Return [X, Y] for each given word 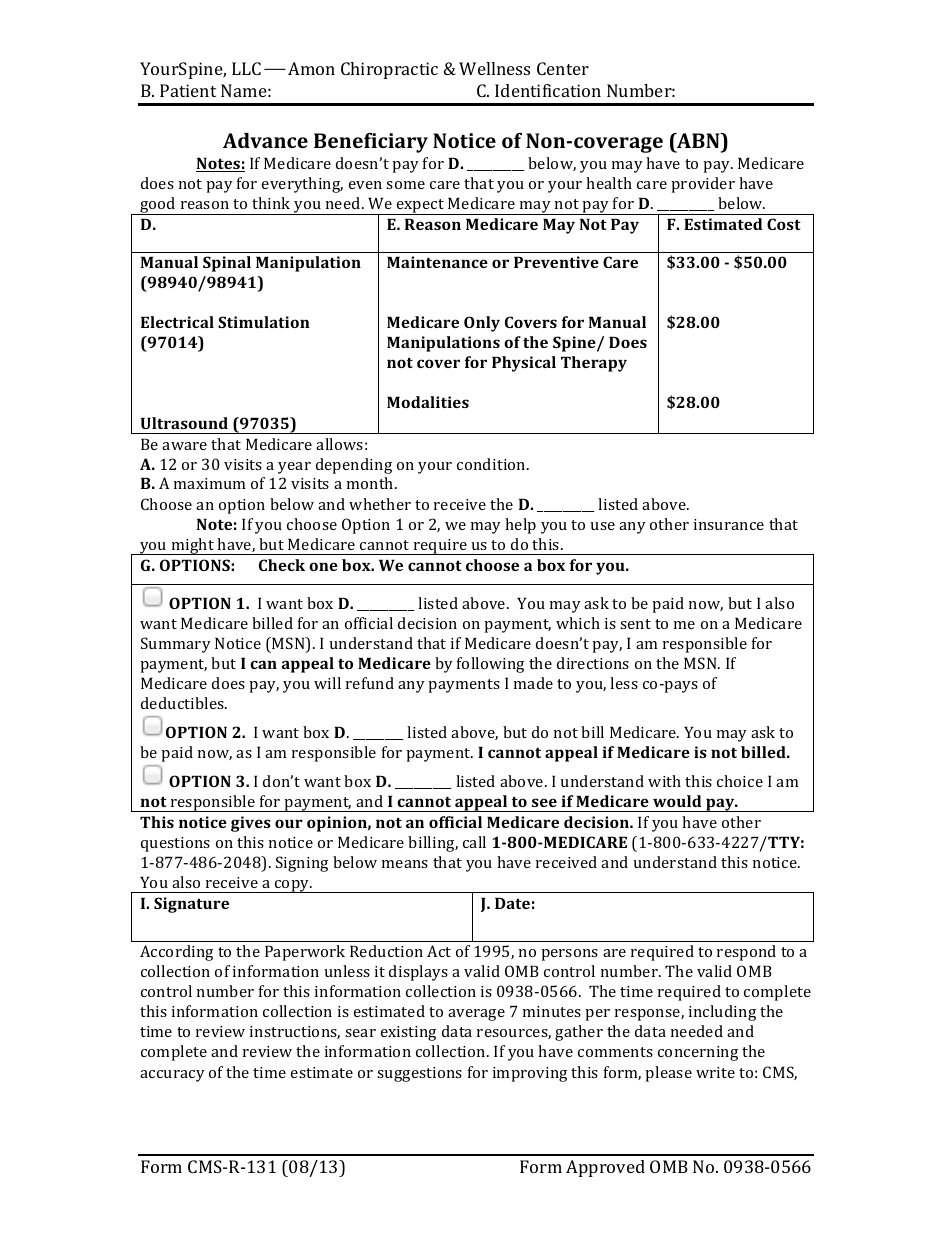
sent [635, 624]
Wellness [494, 68]
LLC [246, 68]
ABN [698, 140]
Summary [176, 645]
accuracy [172, 1076]
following [490, 665]
